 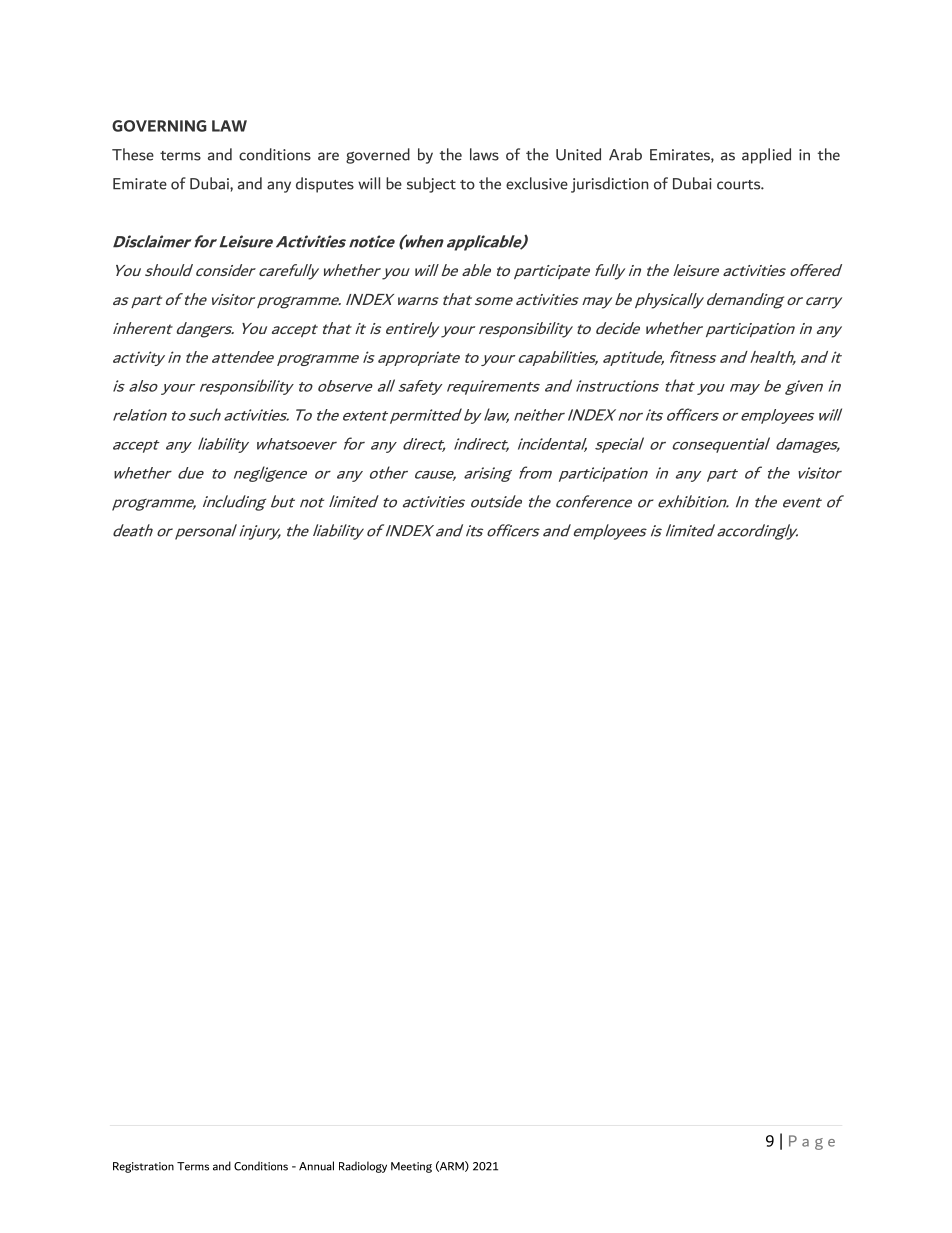 What do you see at coordinates (431, 185) in the screenshot?
I see `subject` at bounding box center [431, 185].
